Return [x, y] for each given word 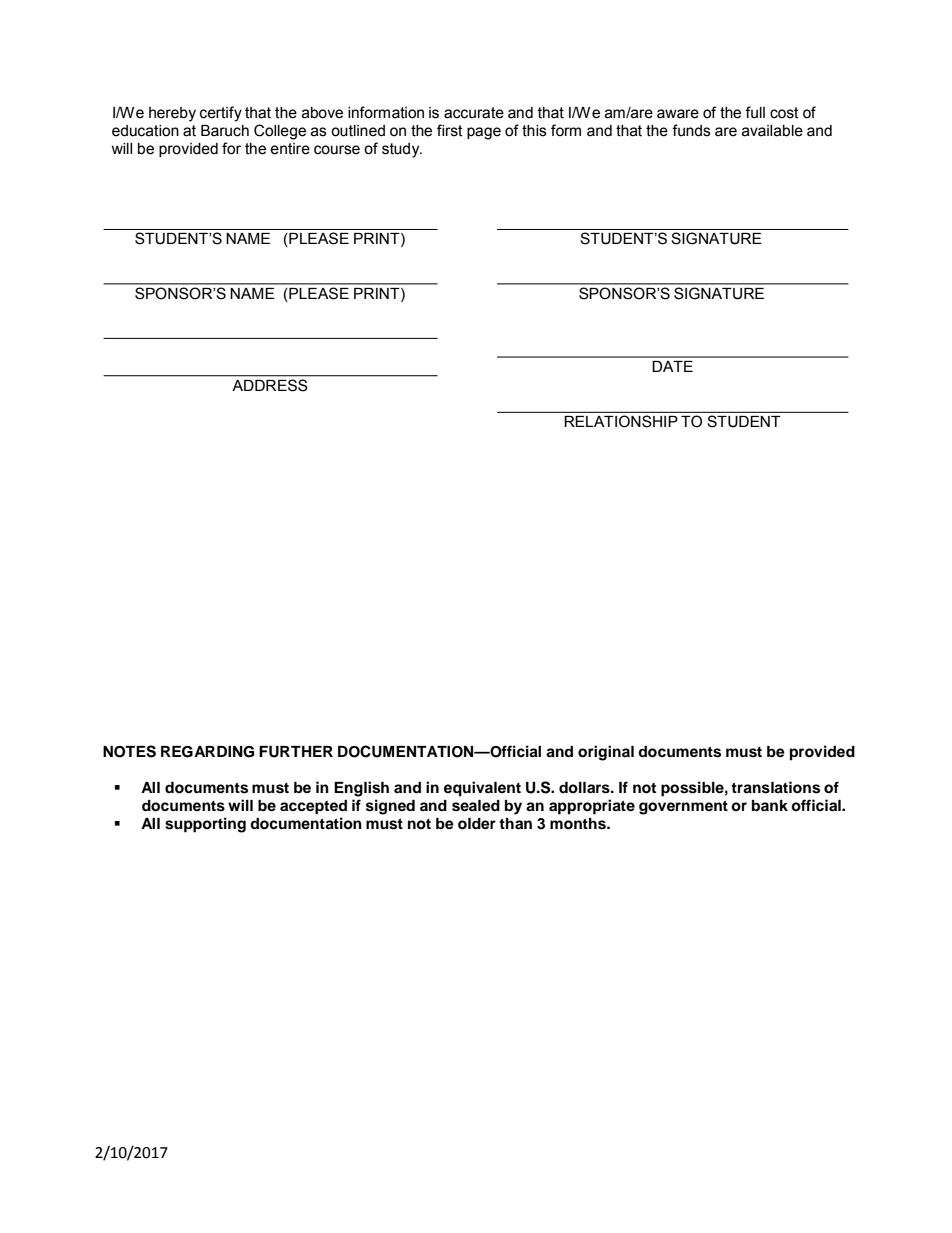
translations [775, 787]
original [606, 753]
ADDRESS [270, 385]
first [450, 130]
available [772, 131]
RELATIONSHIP [621, 421]
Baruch [225, 131]
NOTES [129, 751]
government [683, 808]
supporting [205, 825]
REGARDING [207, 752]
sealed [476, 806]
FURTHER [296, 752]
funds [691, 130]
